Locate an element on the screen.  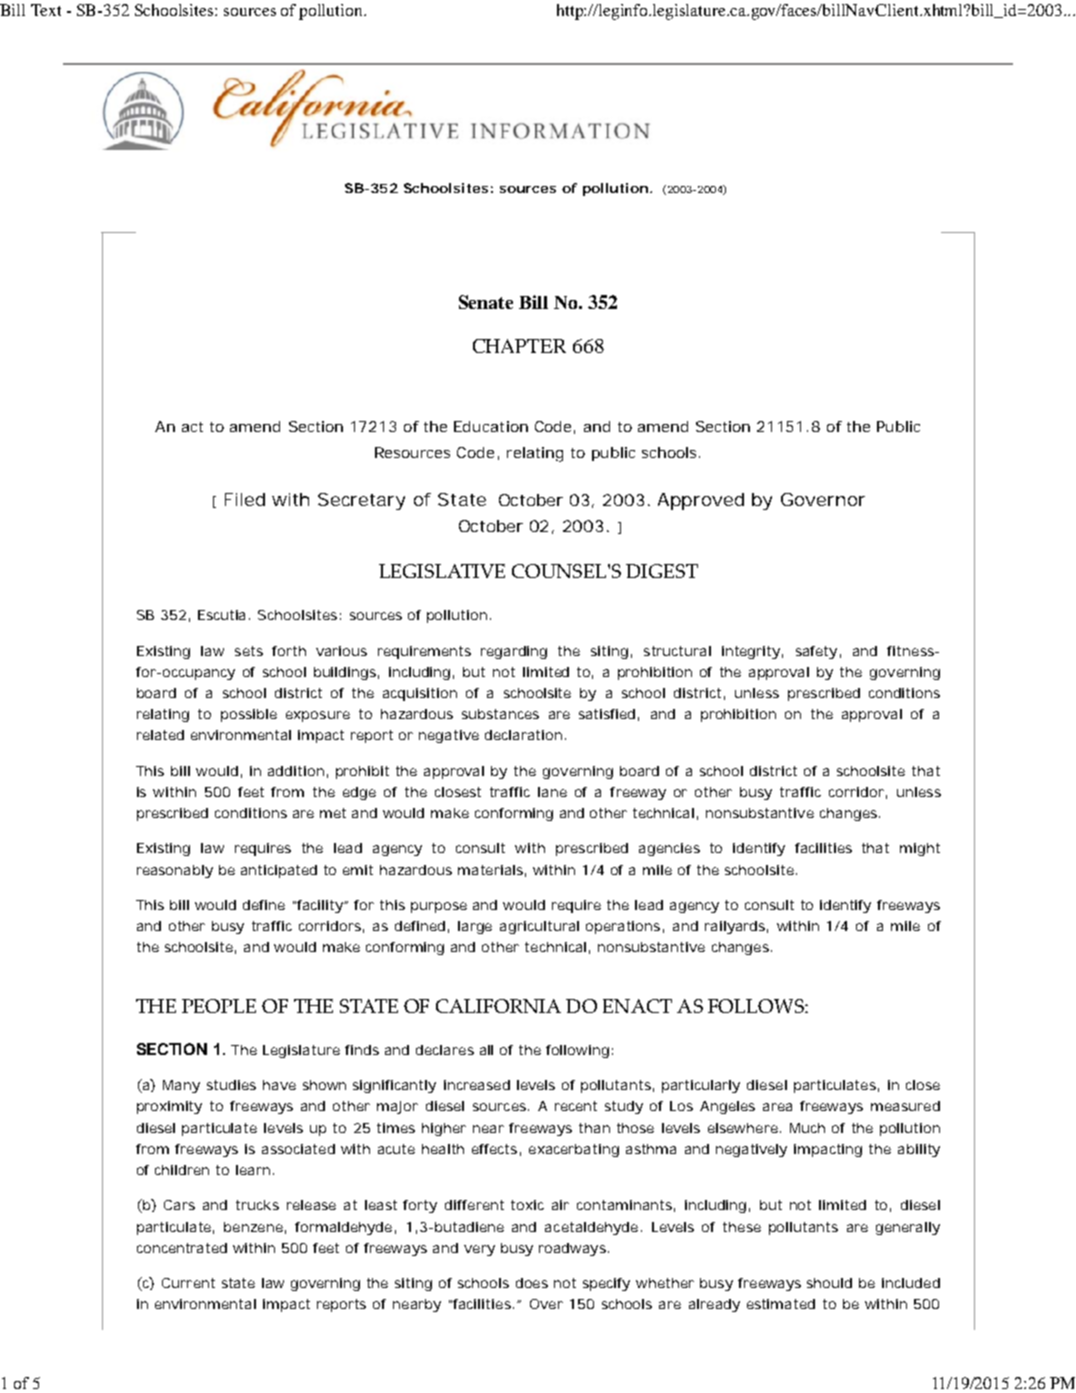
substances is located at coordinates (500, 714).
